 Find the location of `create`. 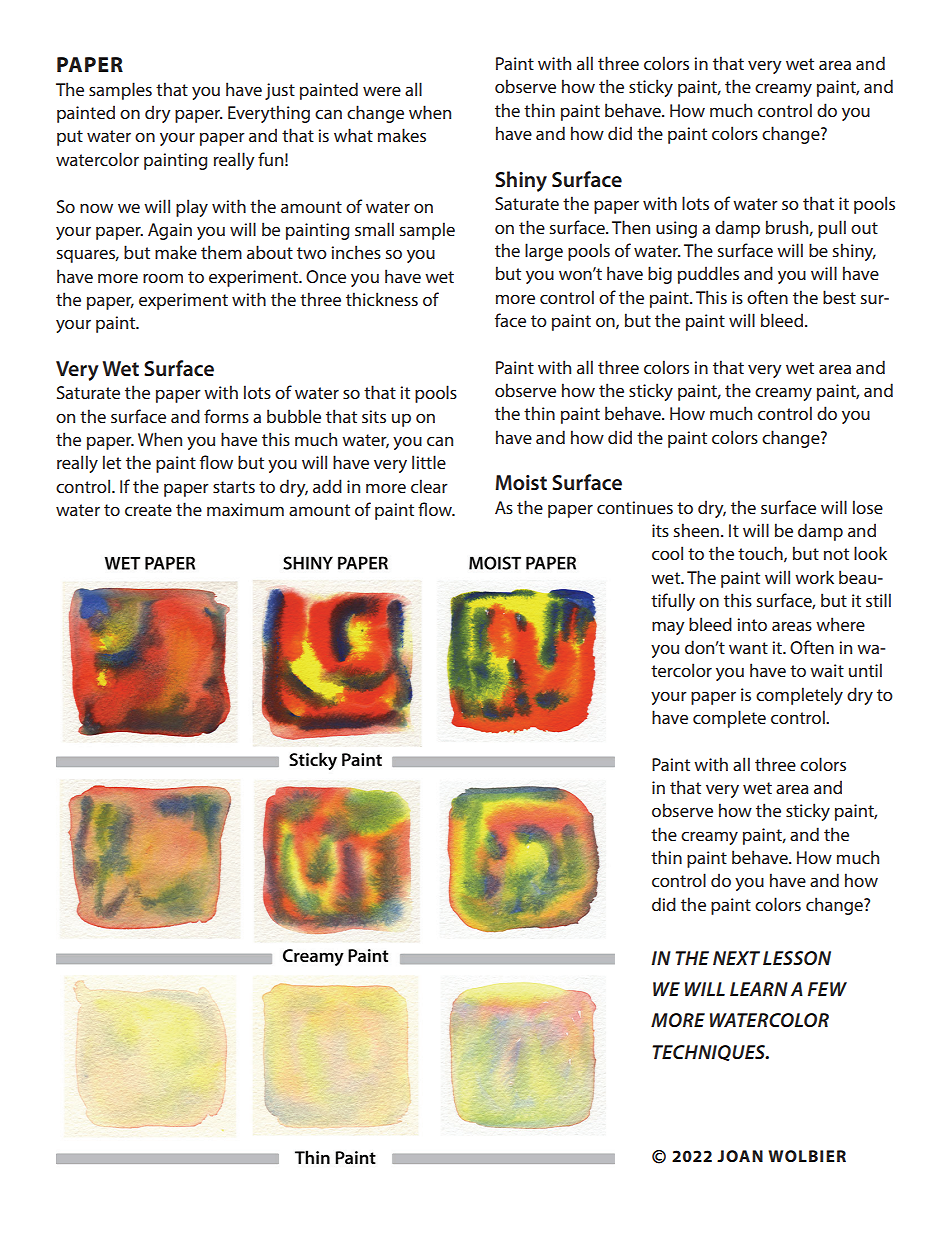

create is located at coordinates (148, 510).
